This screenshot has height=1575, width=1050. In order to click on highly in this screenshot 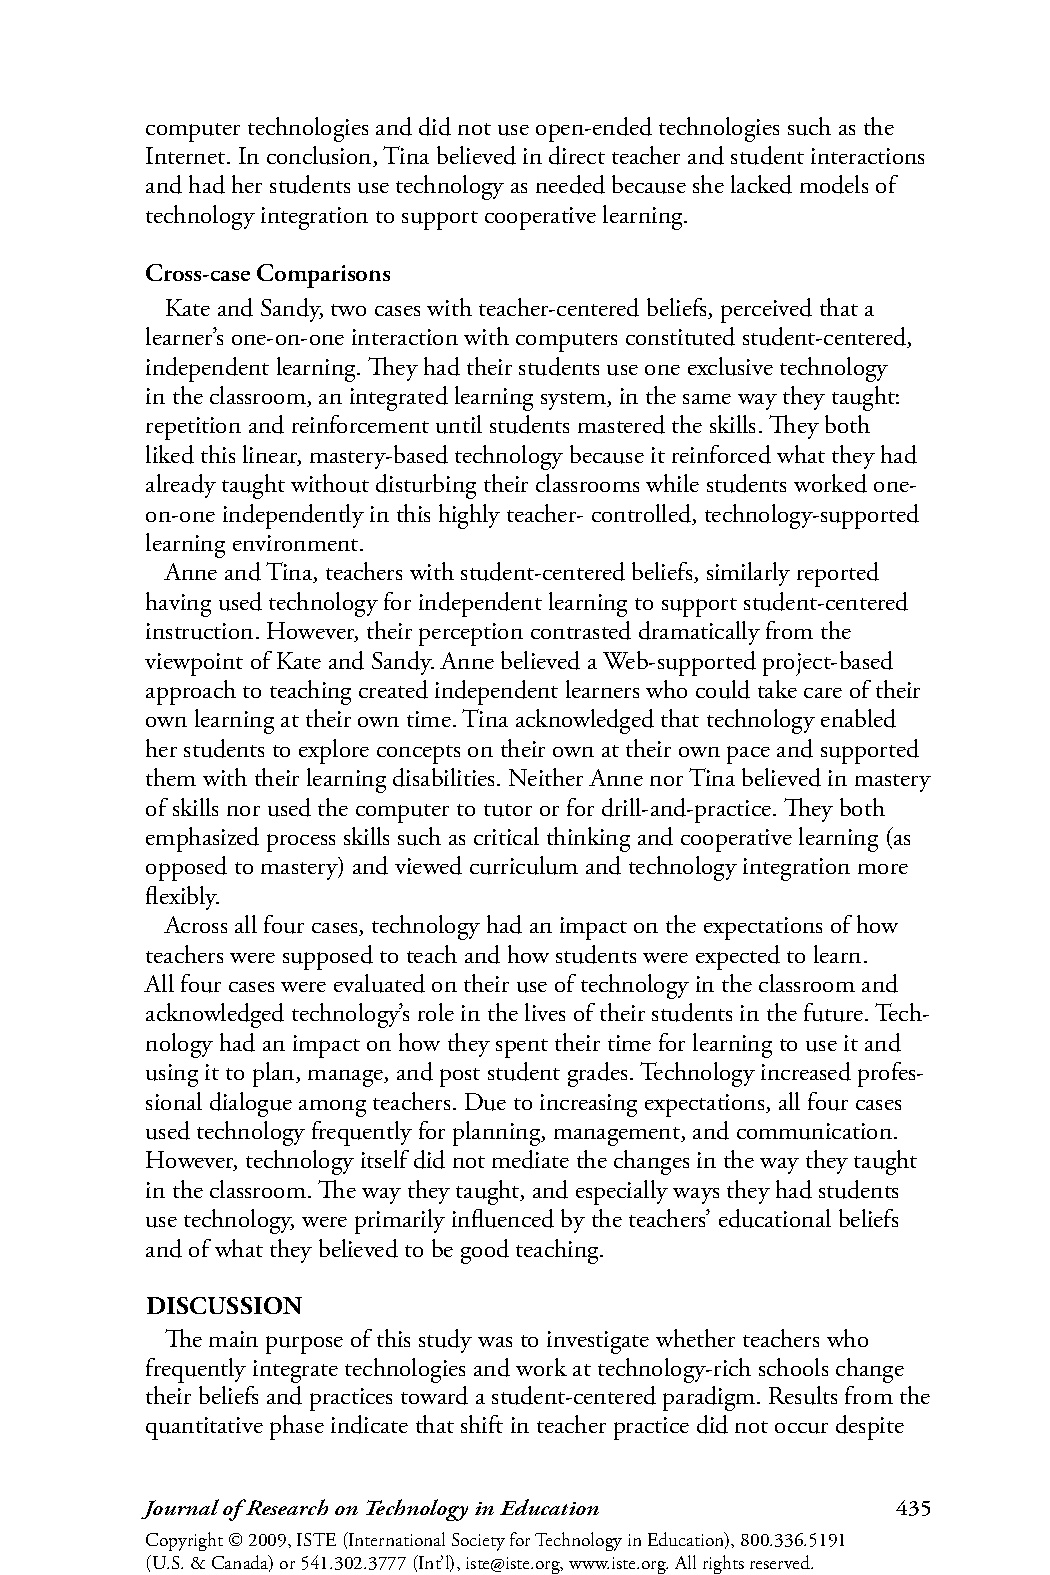, I will do `click(469, 516)`.
